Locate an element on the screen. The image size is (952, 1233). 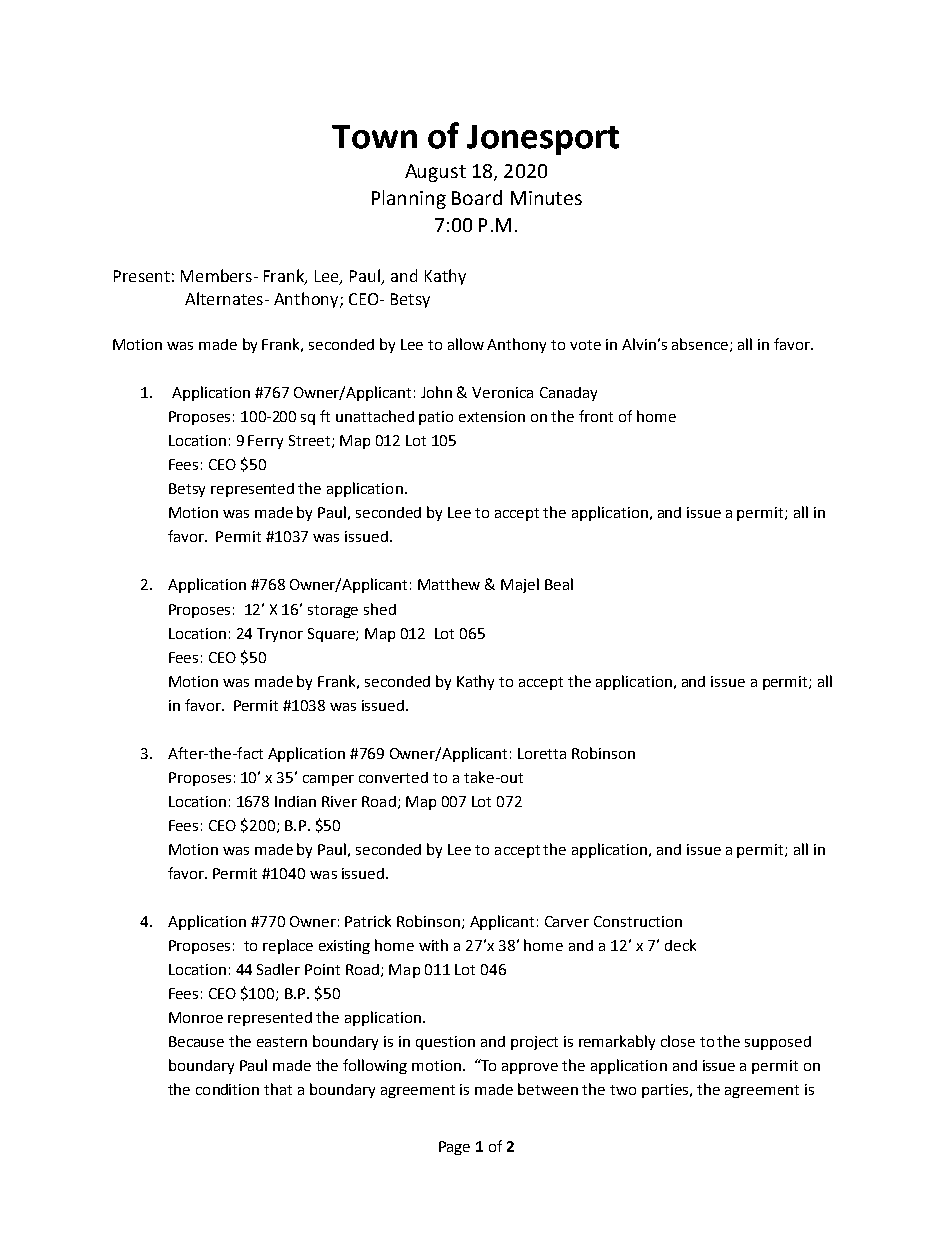
extension is located at coordinates (492, 416).
